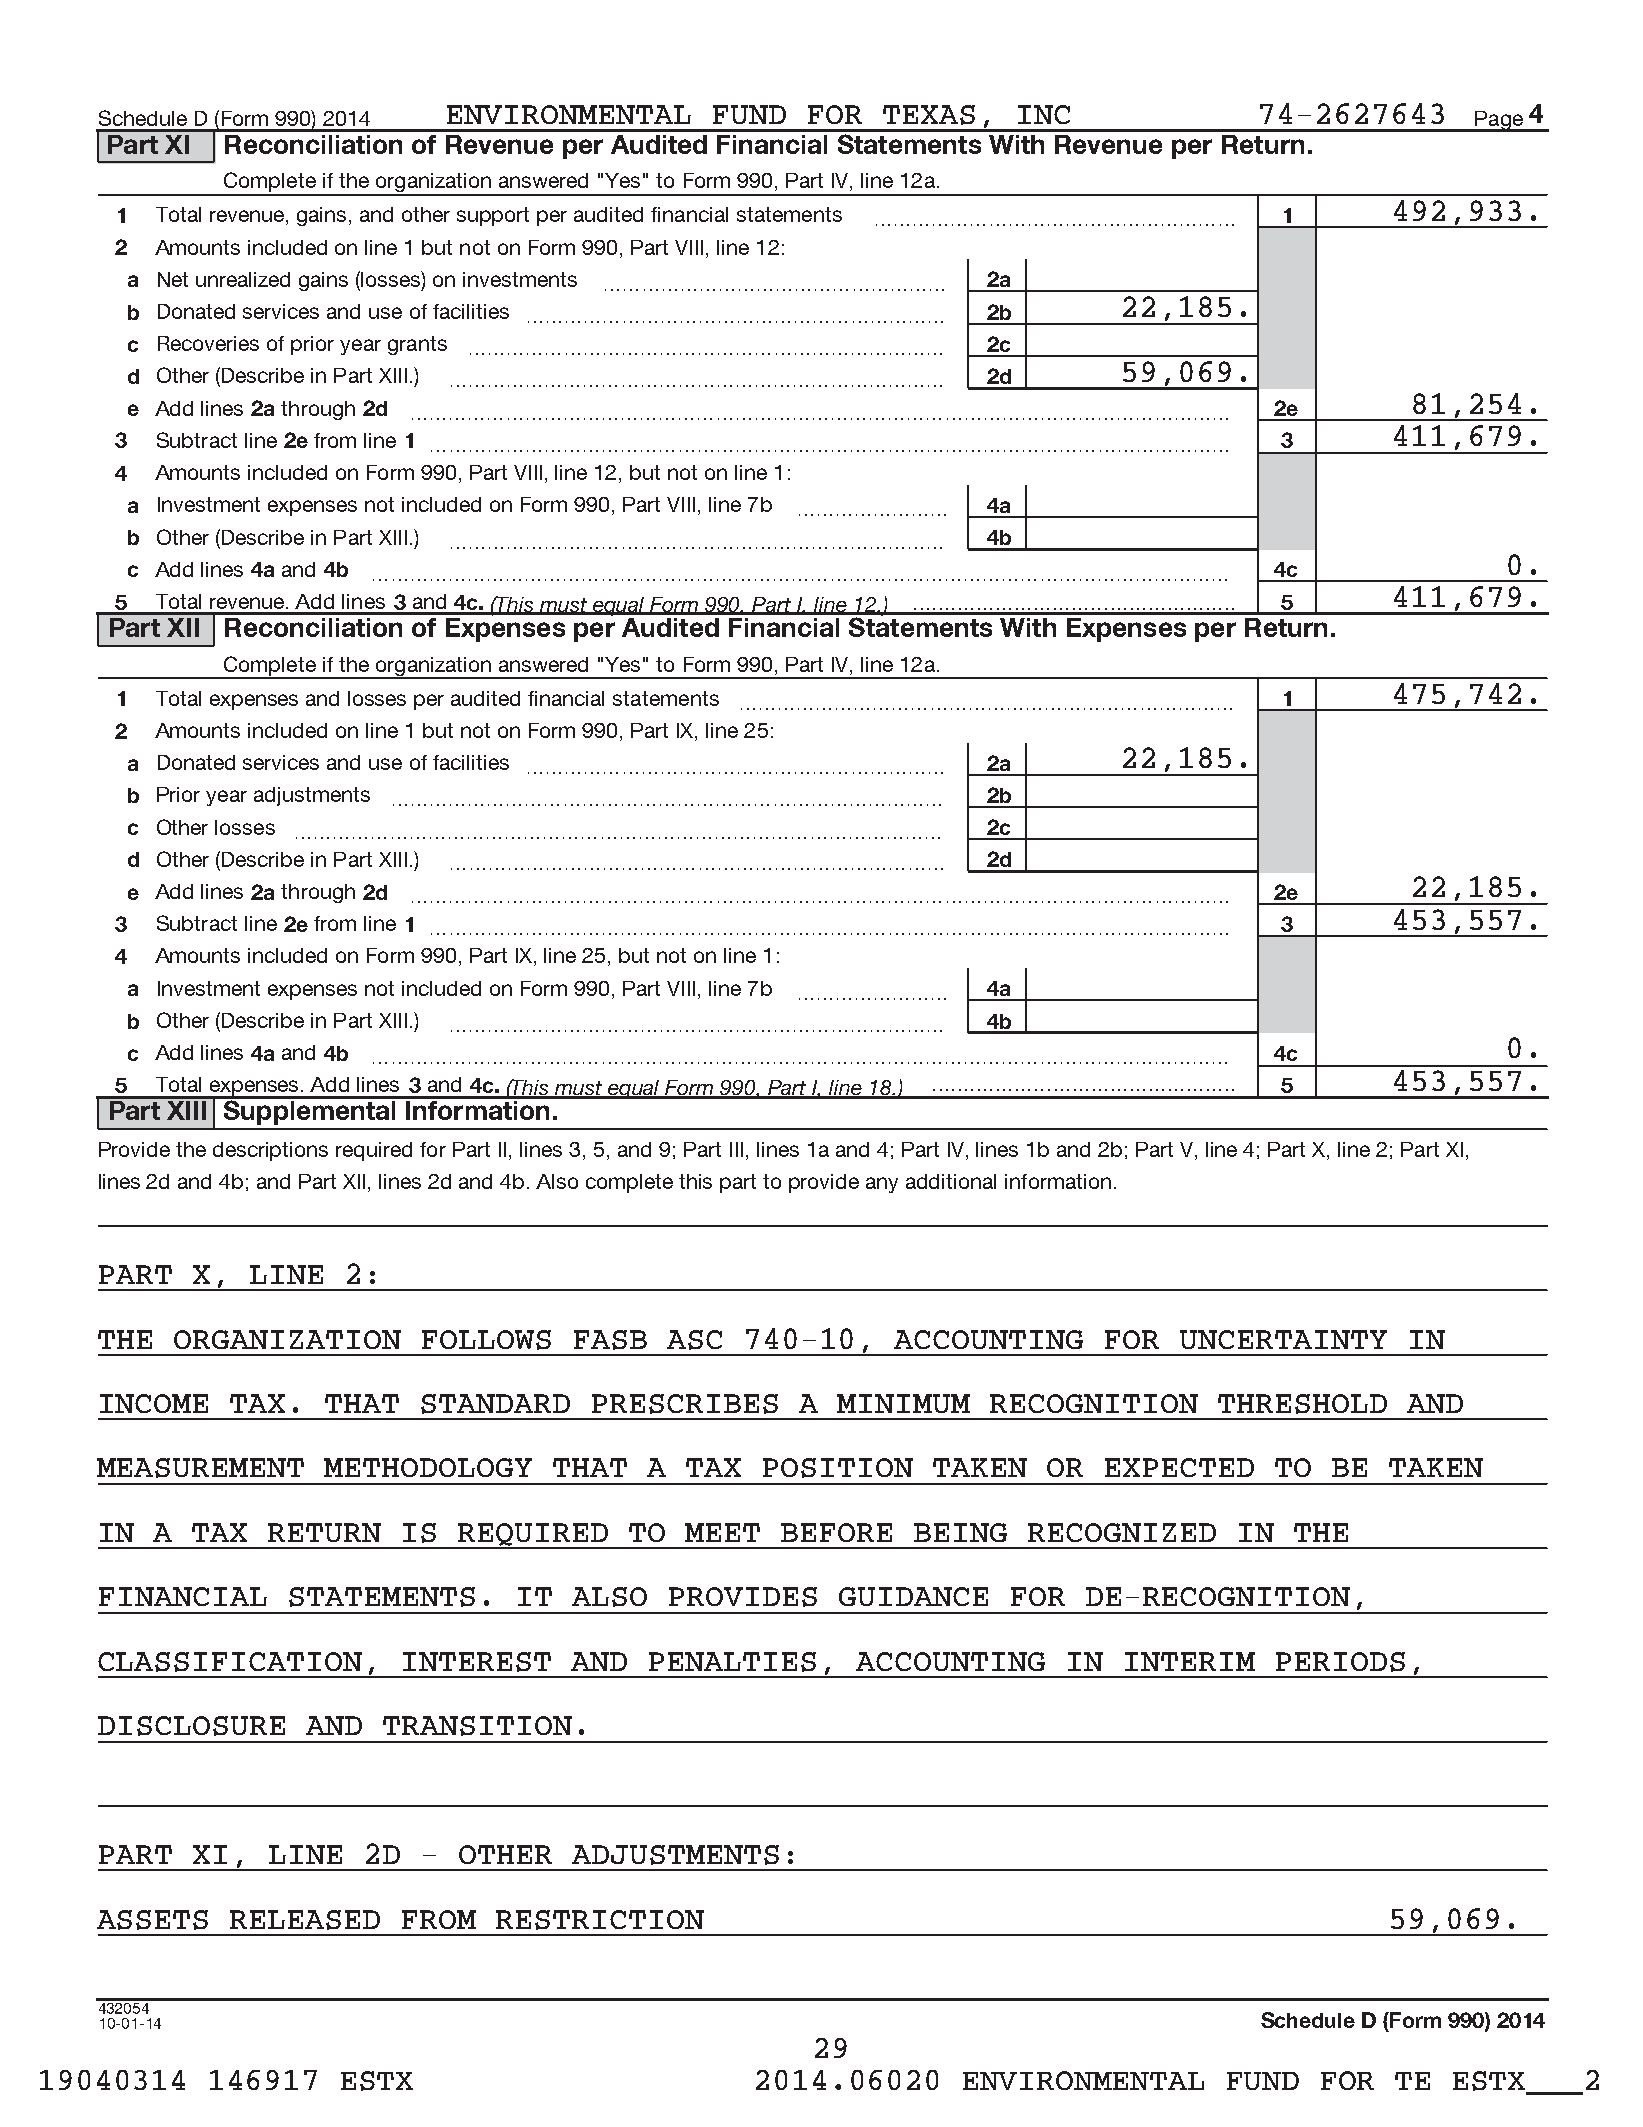  Describe the element at coordinates (486, 1340) in the document. I see `FOLLOWS` at that location.
